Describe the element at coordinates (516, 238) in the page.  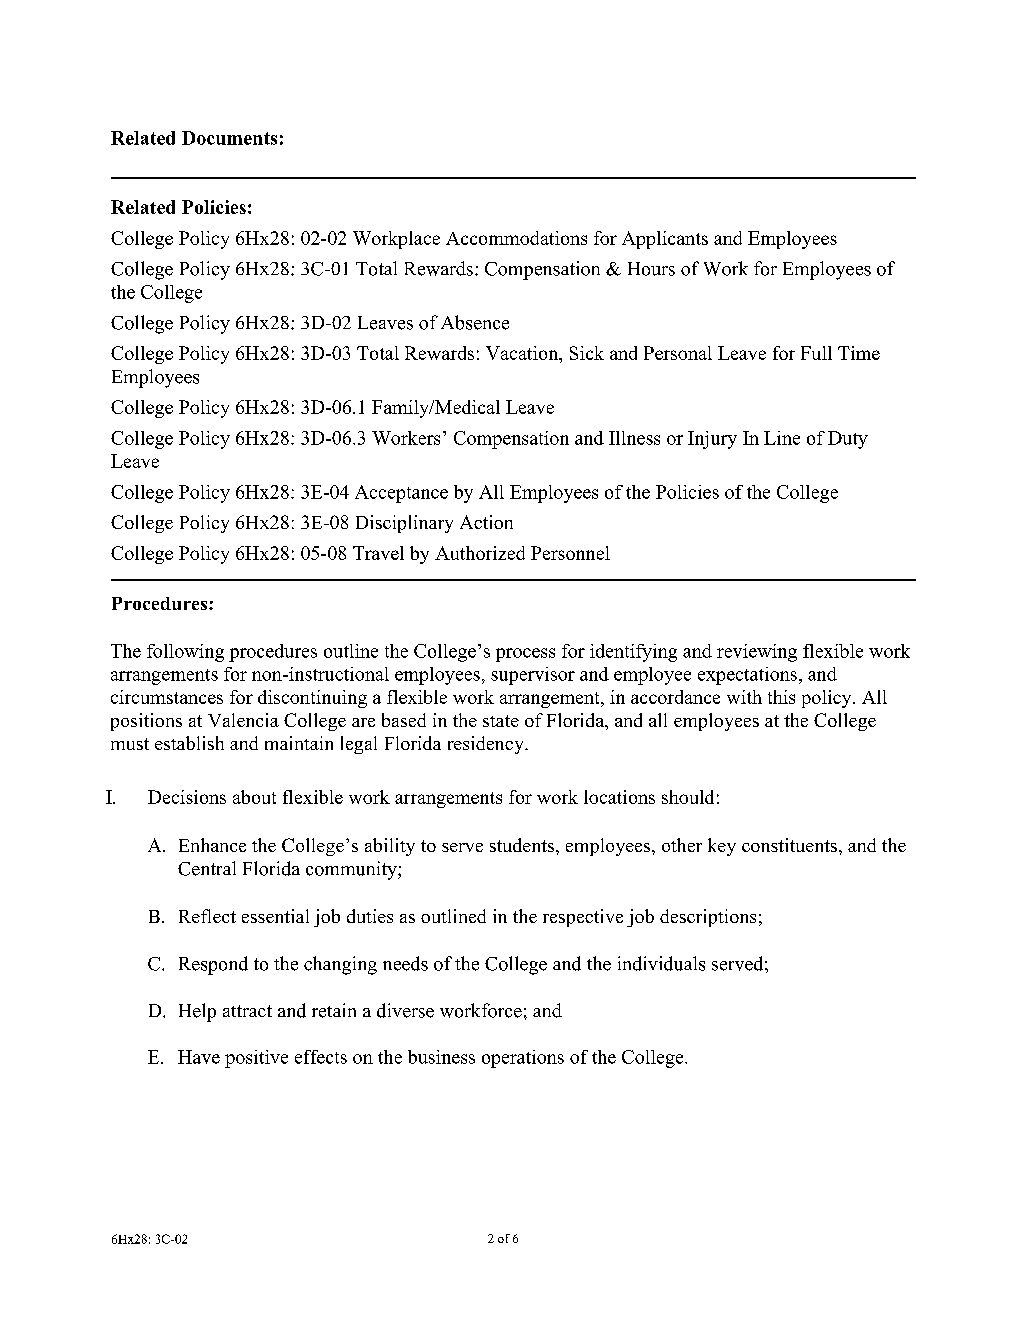
I see `Accommodations` at that location.
